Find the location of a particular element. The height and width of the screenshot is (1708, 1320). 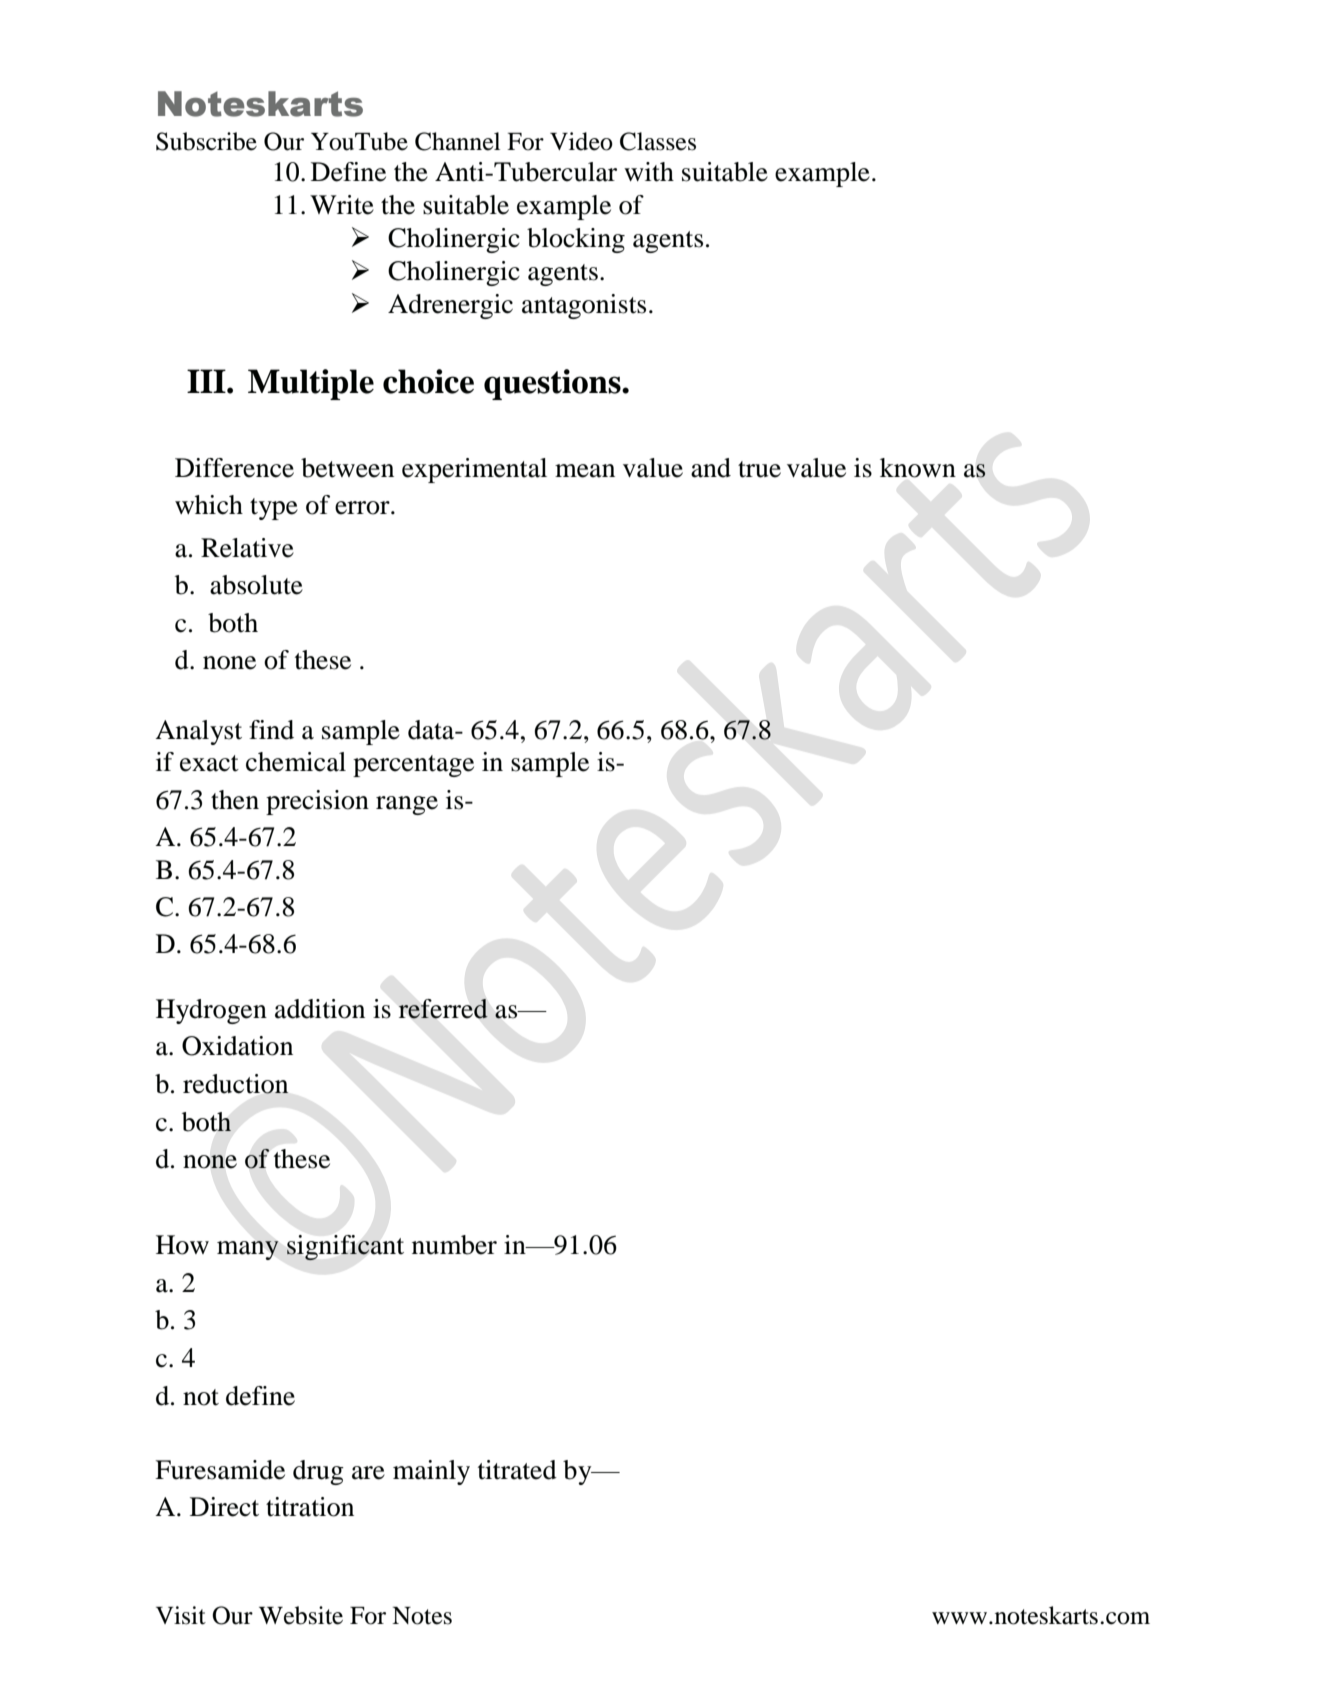

mean is located at coordinates (585, 471).
